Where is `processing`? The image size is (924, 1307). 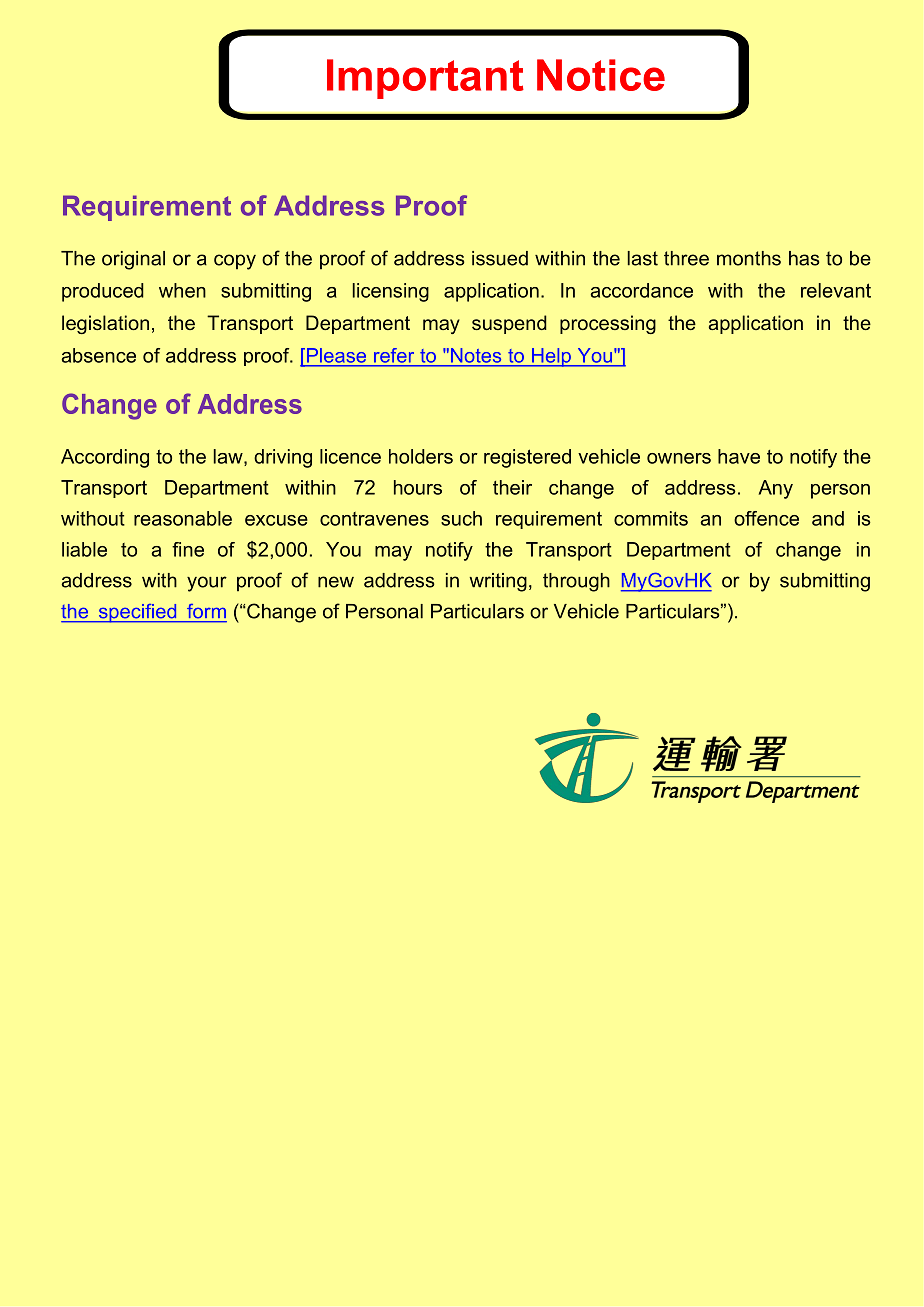
processing is located at coordinates (608, 324).
